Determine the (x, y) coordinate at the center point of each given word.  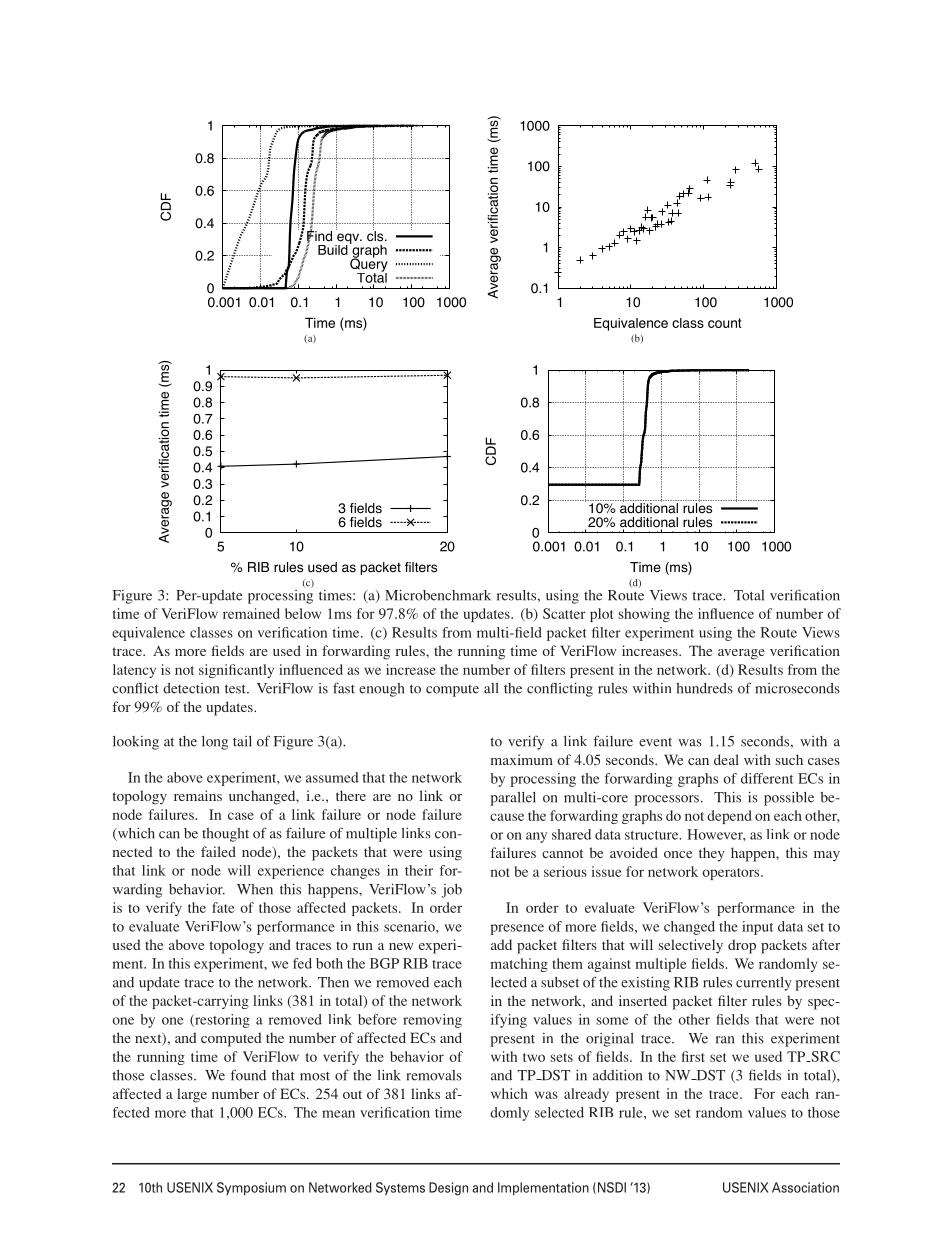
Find (319, 236)
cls (376, 235)
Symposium (251, 1188)
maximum (522, 759)
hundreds (704, 688)
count (725, 323)
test (236, 689)
